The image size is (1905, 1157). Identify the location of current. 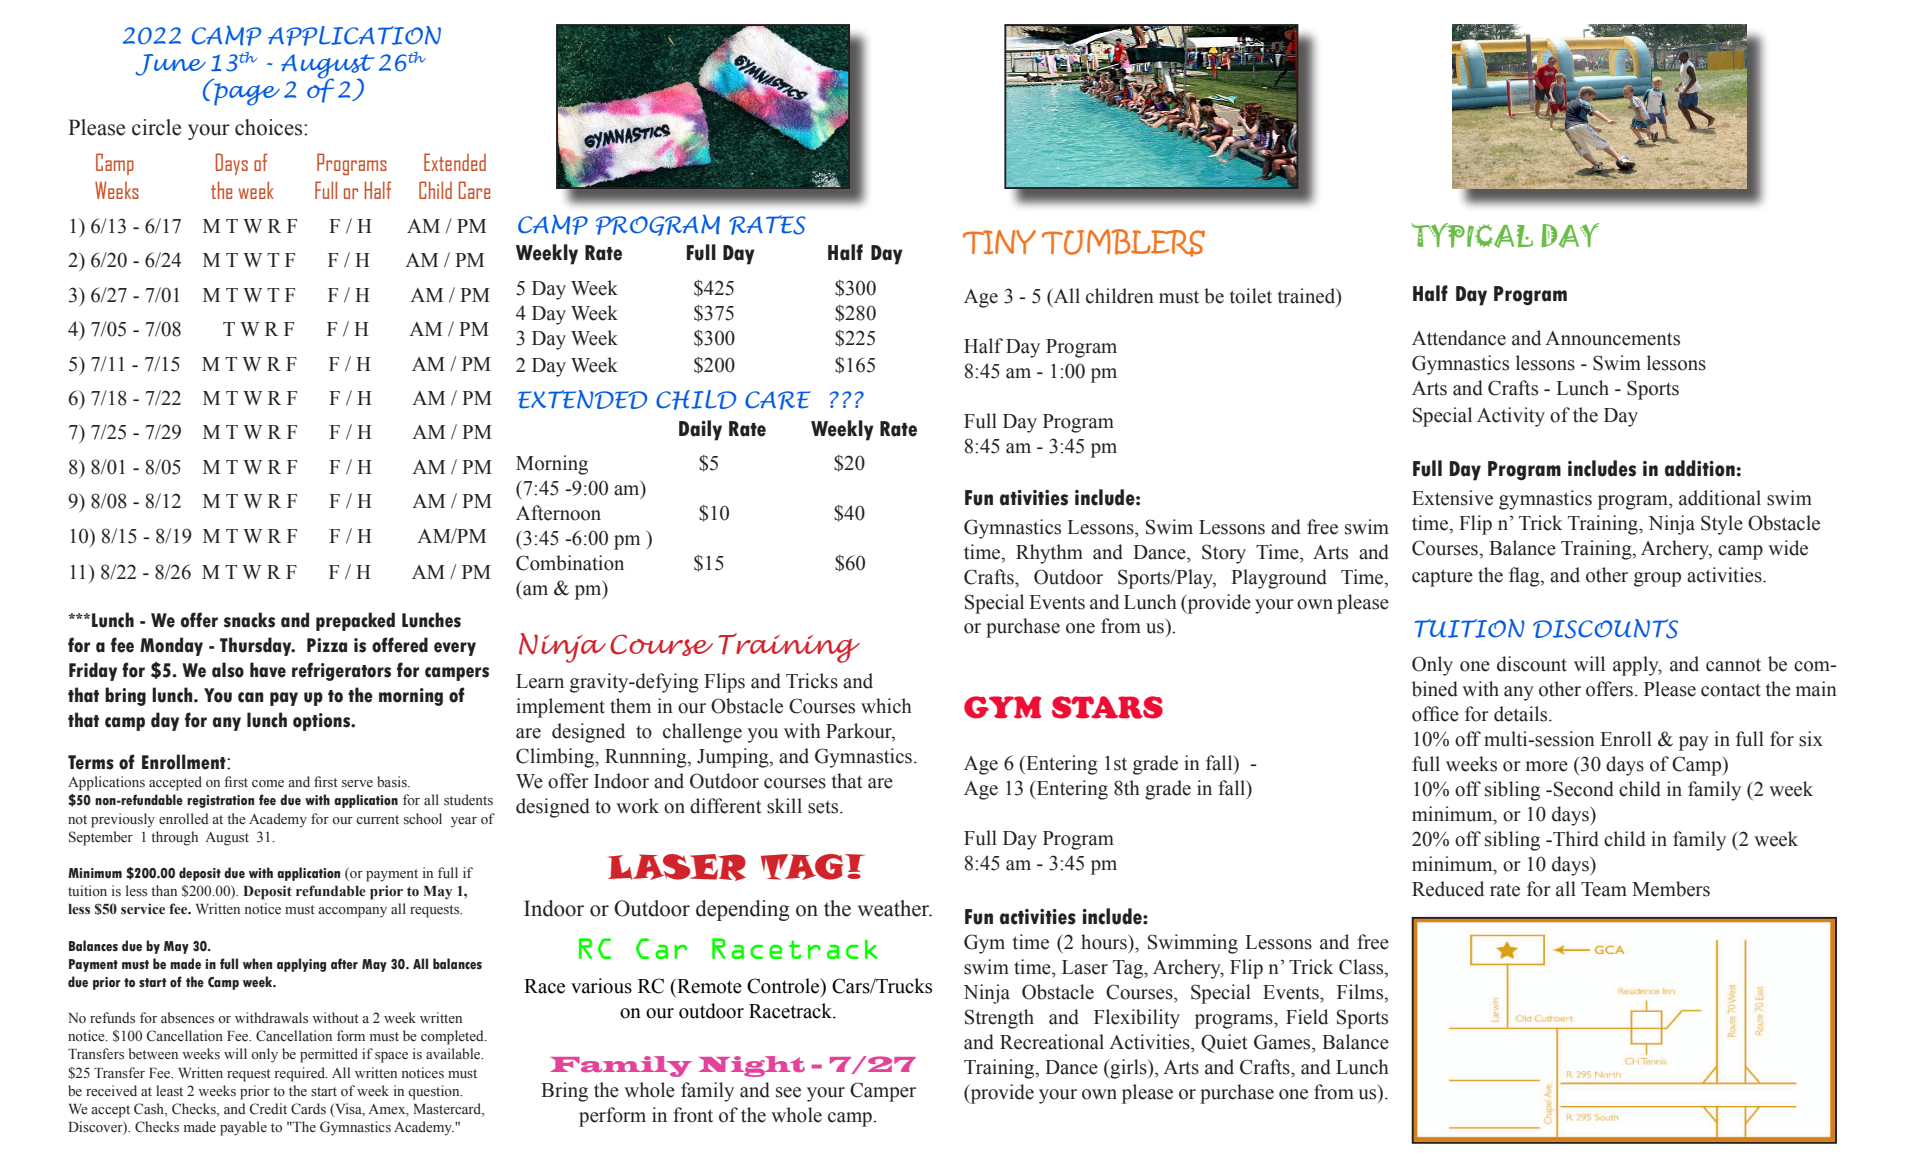
(377, 819).
